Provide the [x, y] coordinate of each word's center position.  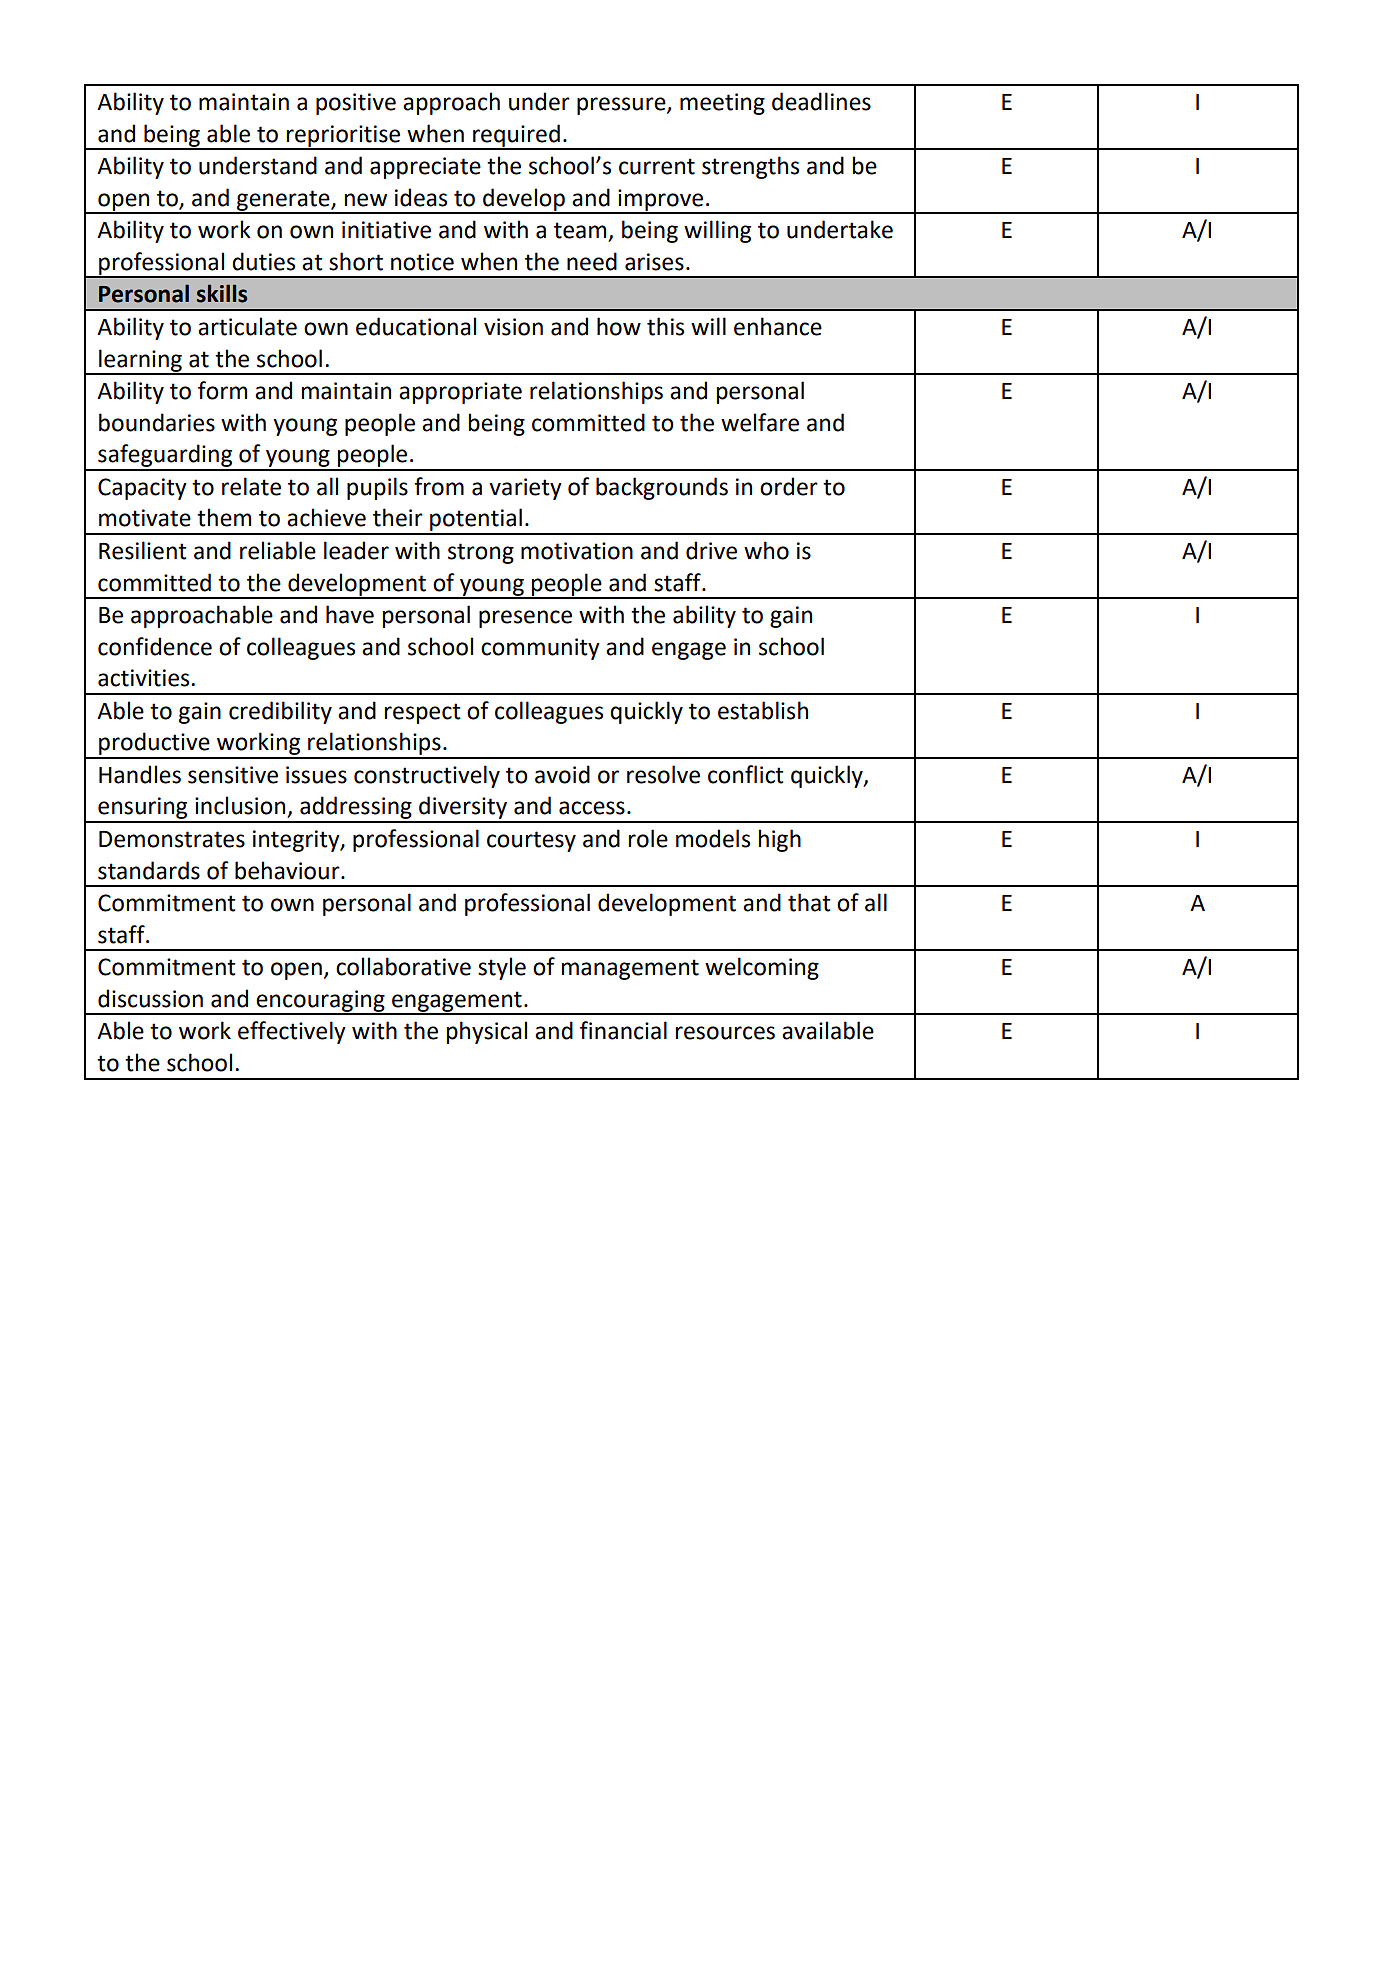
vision [513, 327]
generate [283, 201]
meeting [722, 104]
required [516, 136]
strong [481, 553]
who [766, 550]
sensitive [233, 775]
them [224, 517]
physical [486, 1032]
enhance [778, 326]
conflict [746, 774]
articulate [247, 326]
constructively [427, 776]
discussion [150, 998]
